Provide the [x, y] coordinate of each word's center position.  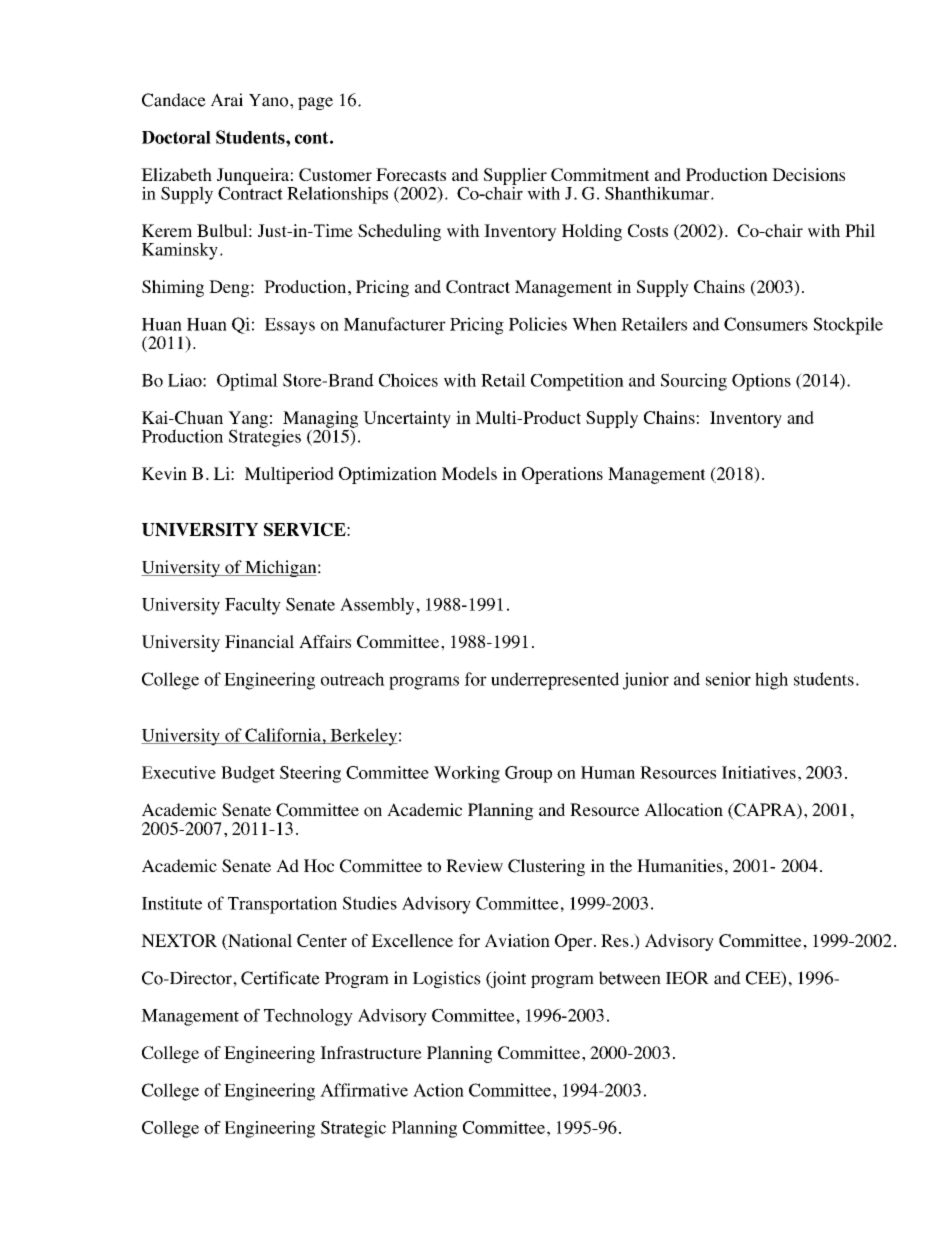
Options [761, 382]
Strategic [353, 1129]
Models [469, 473]
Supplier [515, 176]
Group [528, 774]
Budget [248, 774]
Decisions [808, 174]
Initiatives [759, 772]
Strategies [265, 437]
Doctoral [176, 137]
